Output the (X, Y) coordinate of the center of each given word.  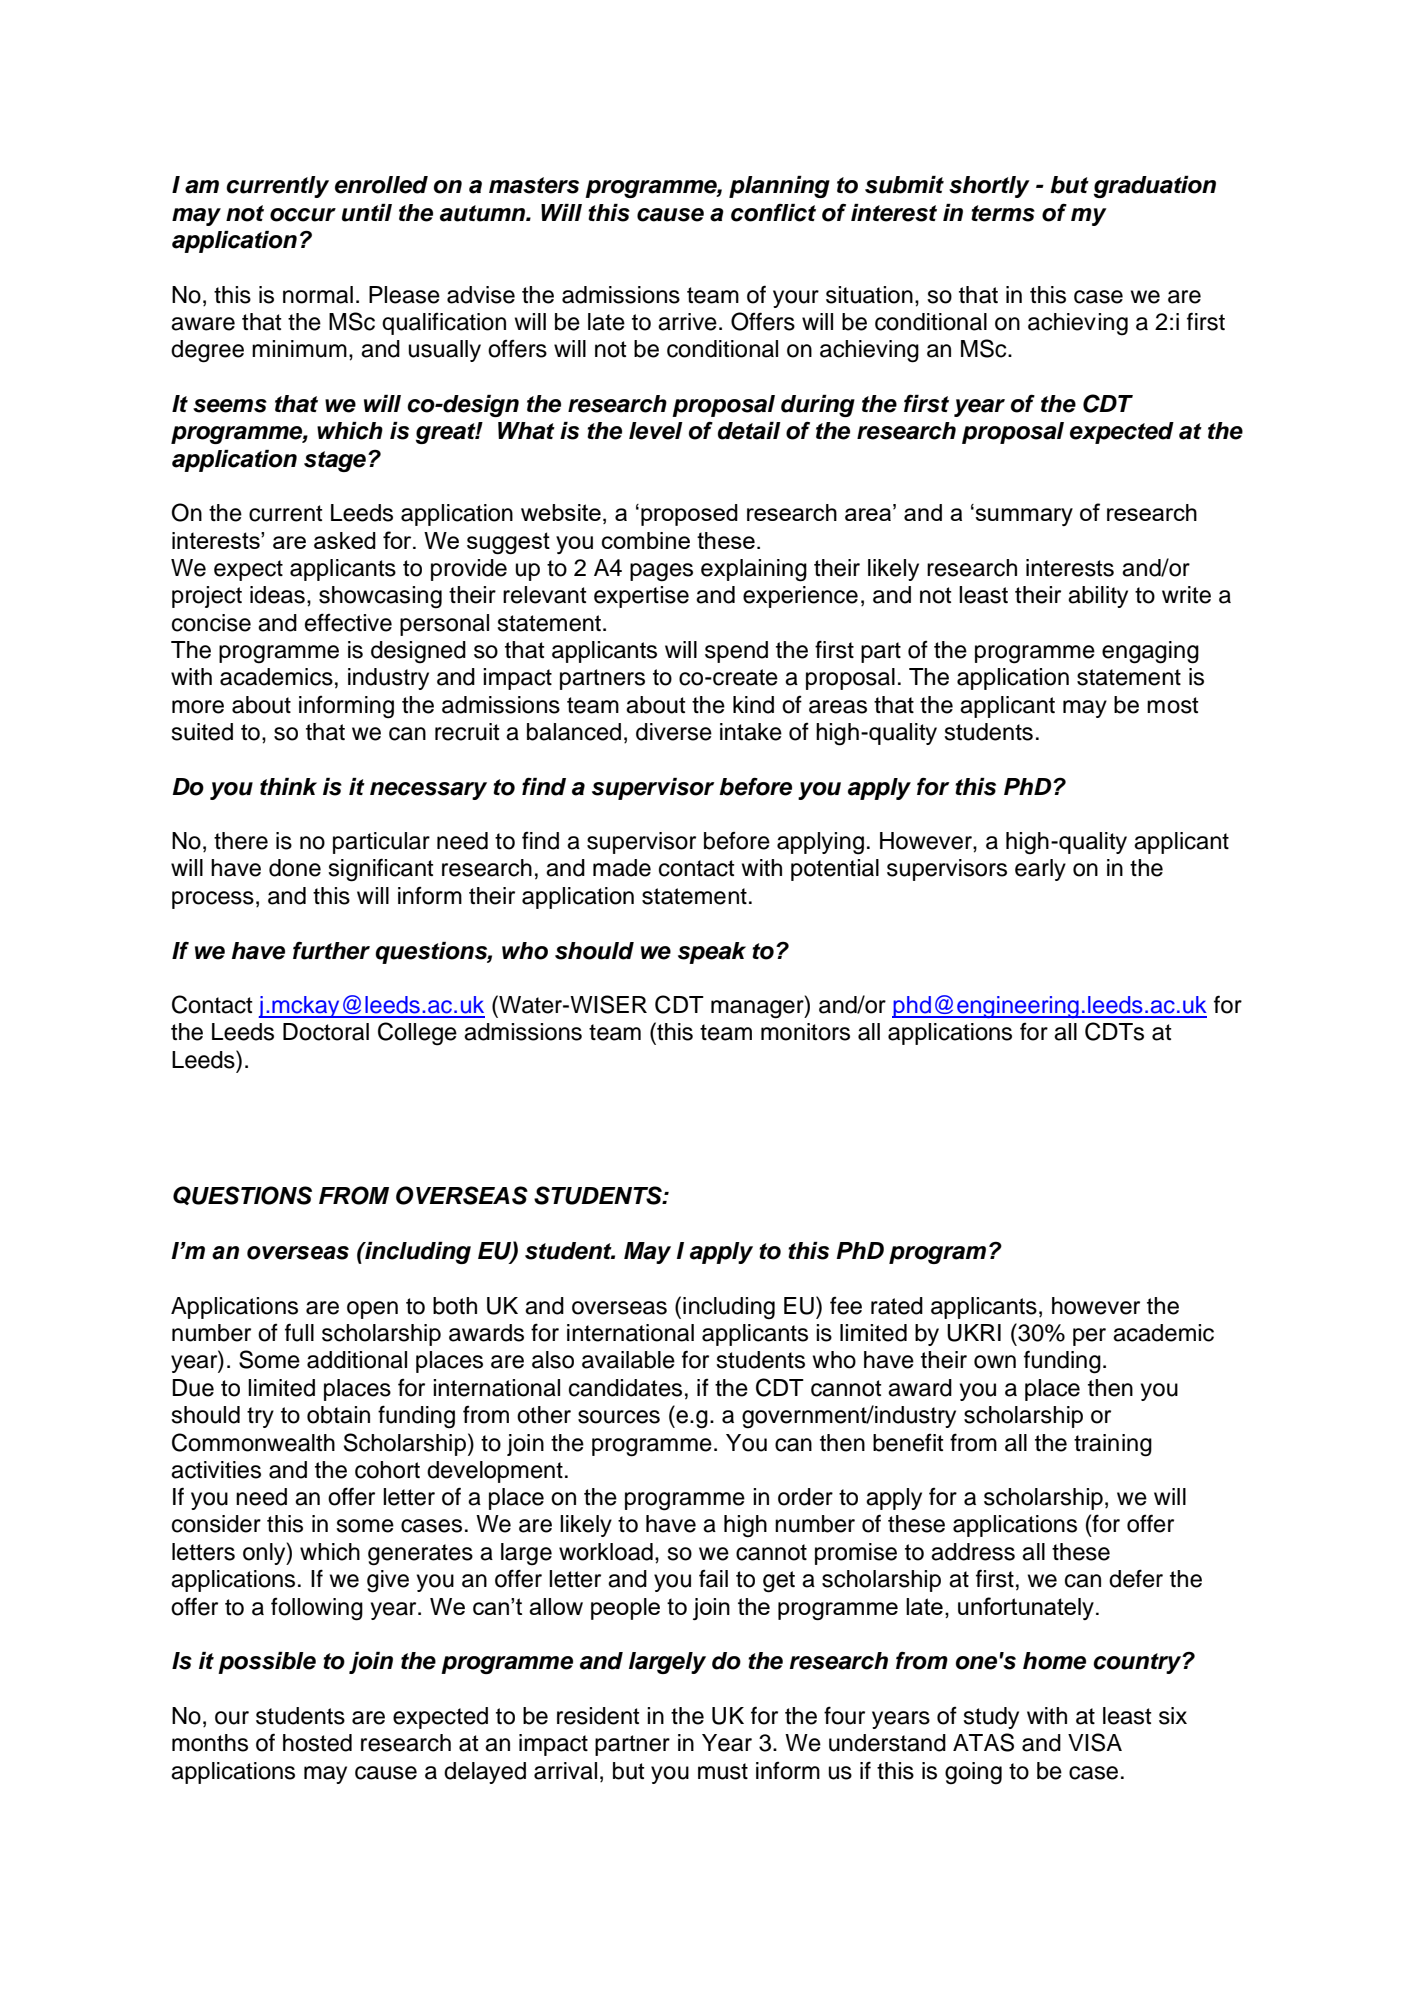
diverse (674, 732)
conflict (773, 213)
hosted (317, 1743)
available (628, 1360)
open (372, 1310)
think (288, 786)
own (995, 1362)
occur (303, 215)
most (1173, 705)
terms (1003, 213)
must (723, 1771)
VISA (1095, 1742)
